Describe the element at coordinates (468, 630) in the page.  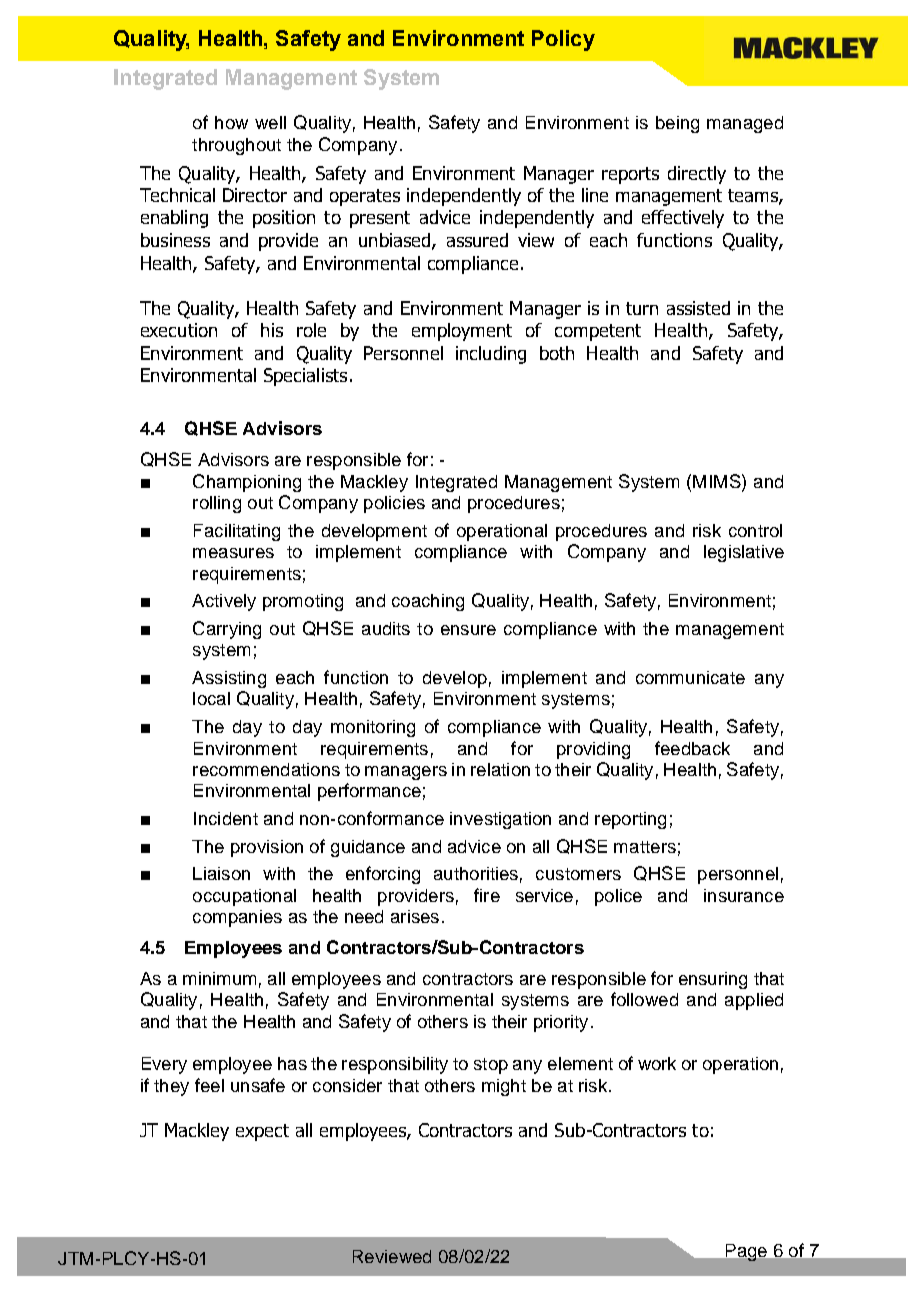
I see `ensure` at that location.
